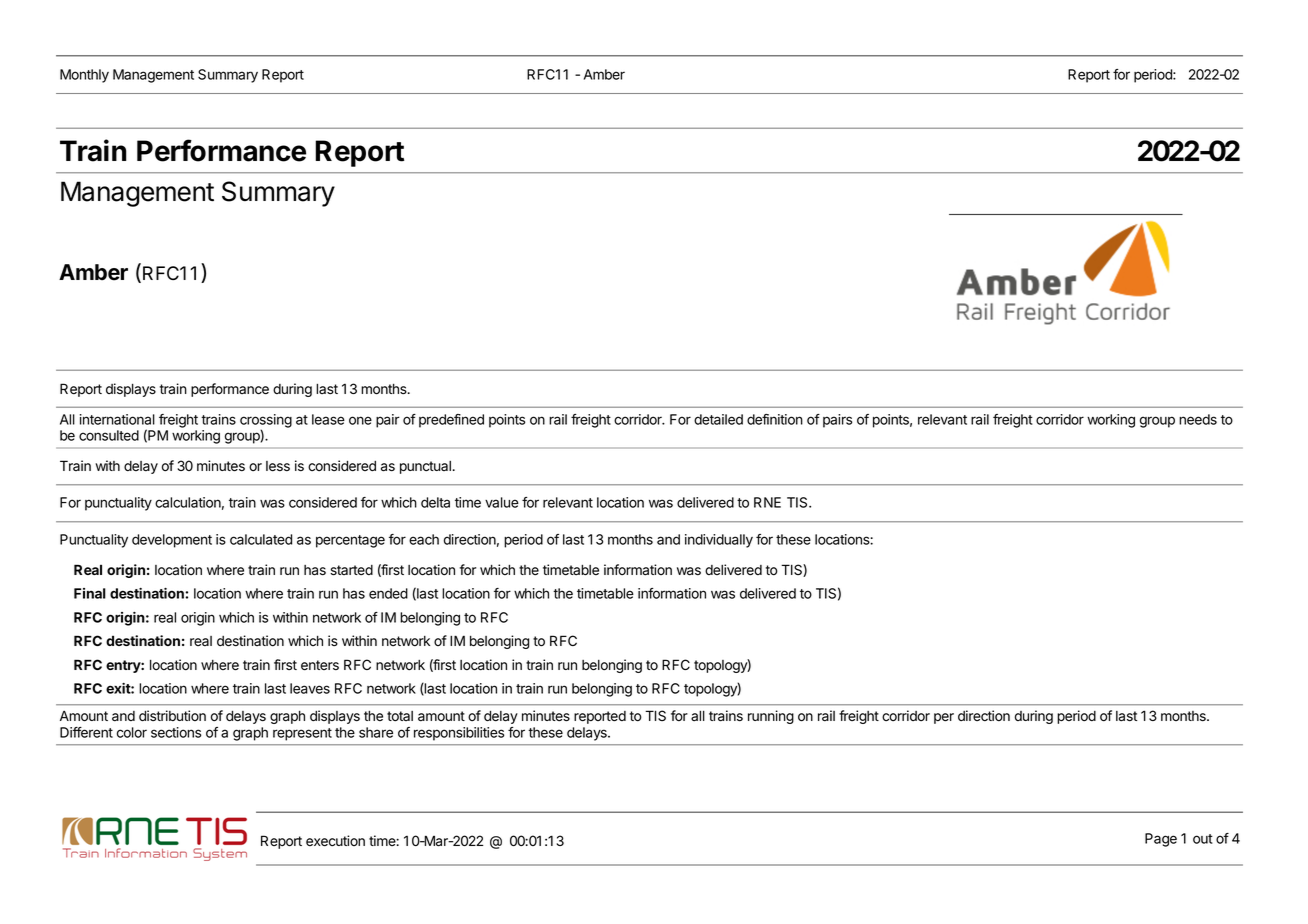 The width and height of the screenshot is (1308, 924). I want to click on execution, so click(335, 841).
